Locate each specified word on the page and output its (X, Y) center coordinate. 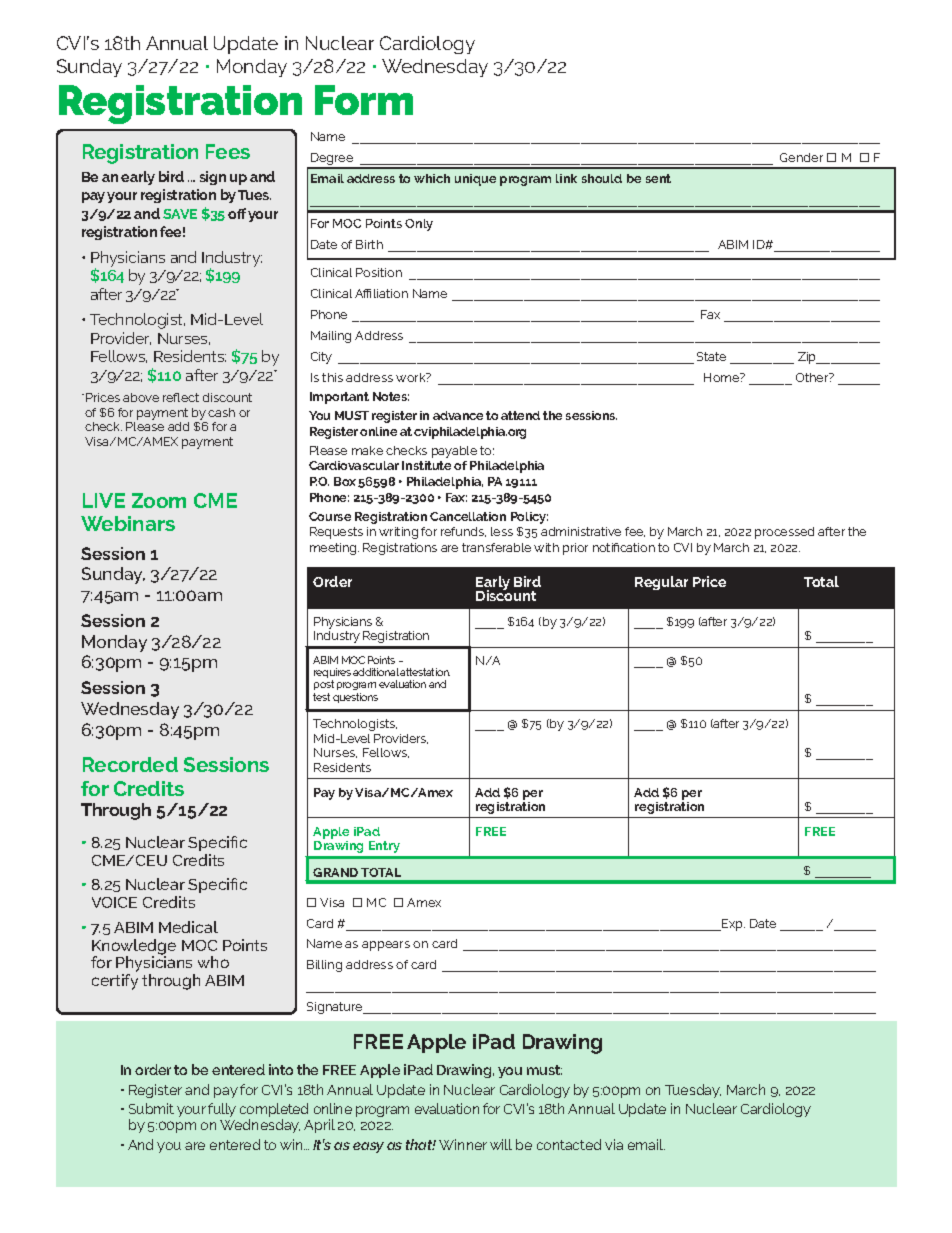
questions (355, 698)
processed (784, 533)
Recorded (130, 764)
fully (222, 1110)
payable (454, 452)
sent (658, 178)
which (432, 178)
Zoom (159, 500)
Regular (661, 583)
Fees (228, 151)
